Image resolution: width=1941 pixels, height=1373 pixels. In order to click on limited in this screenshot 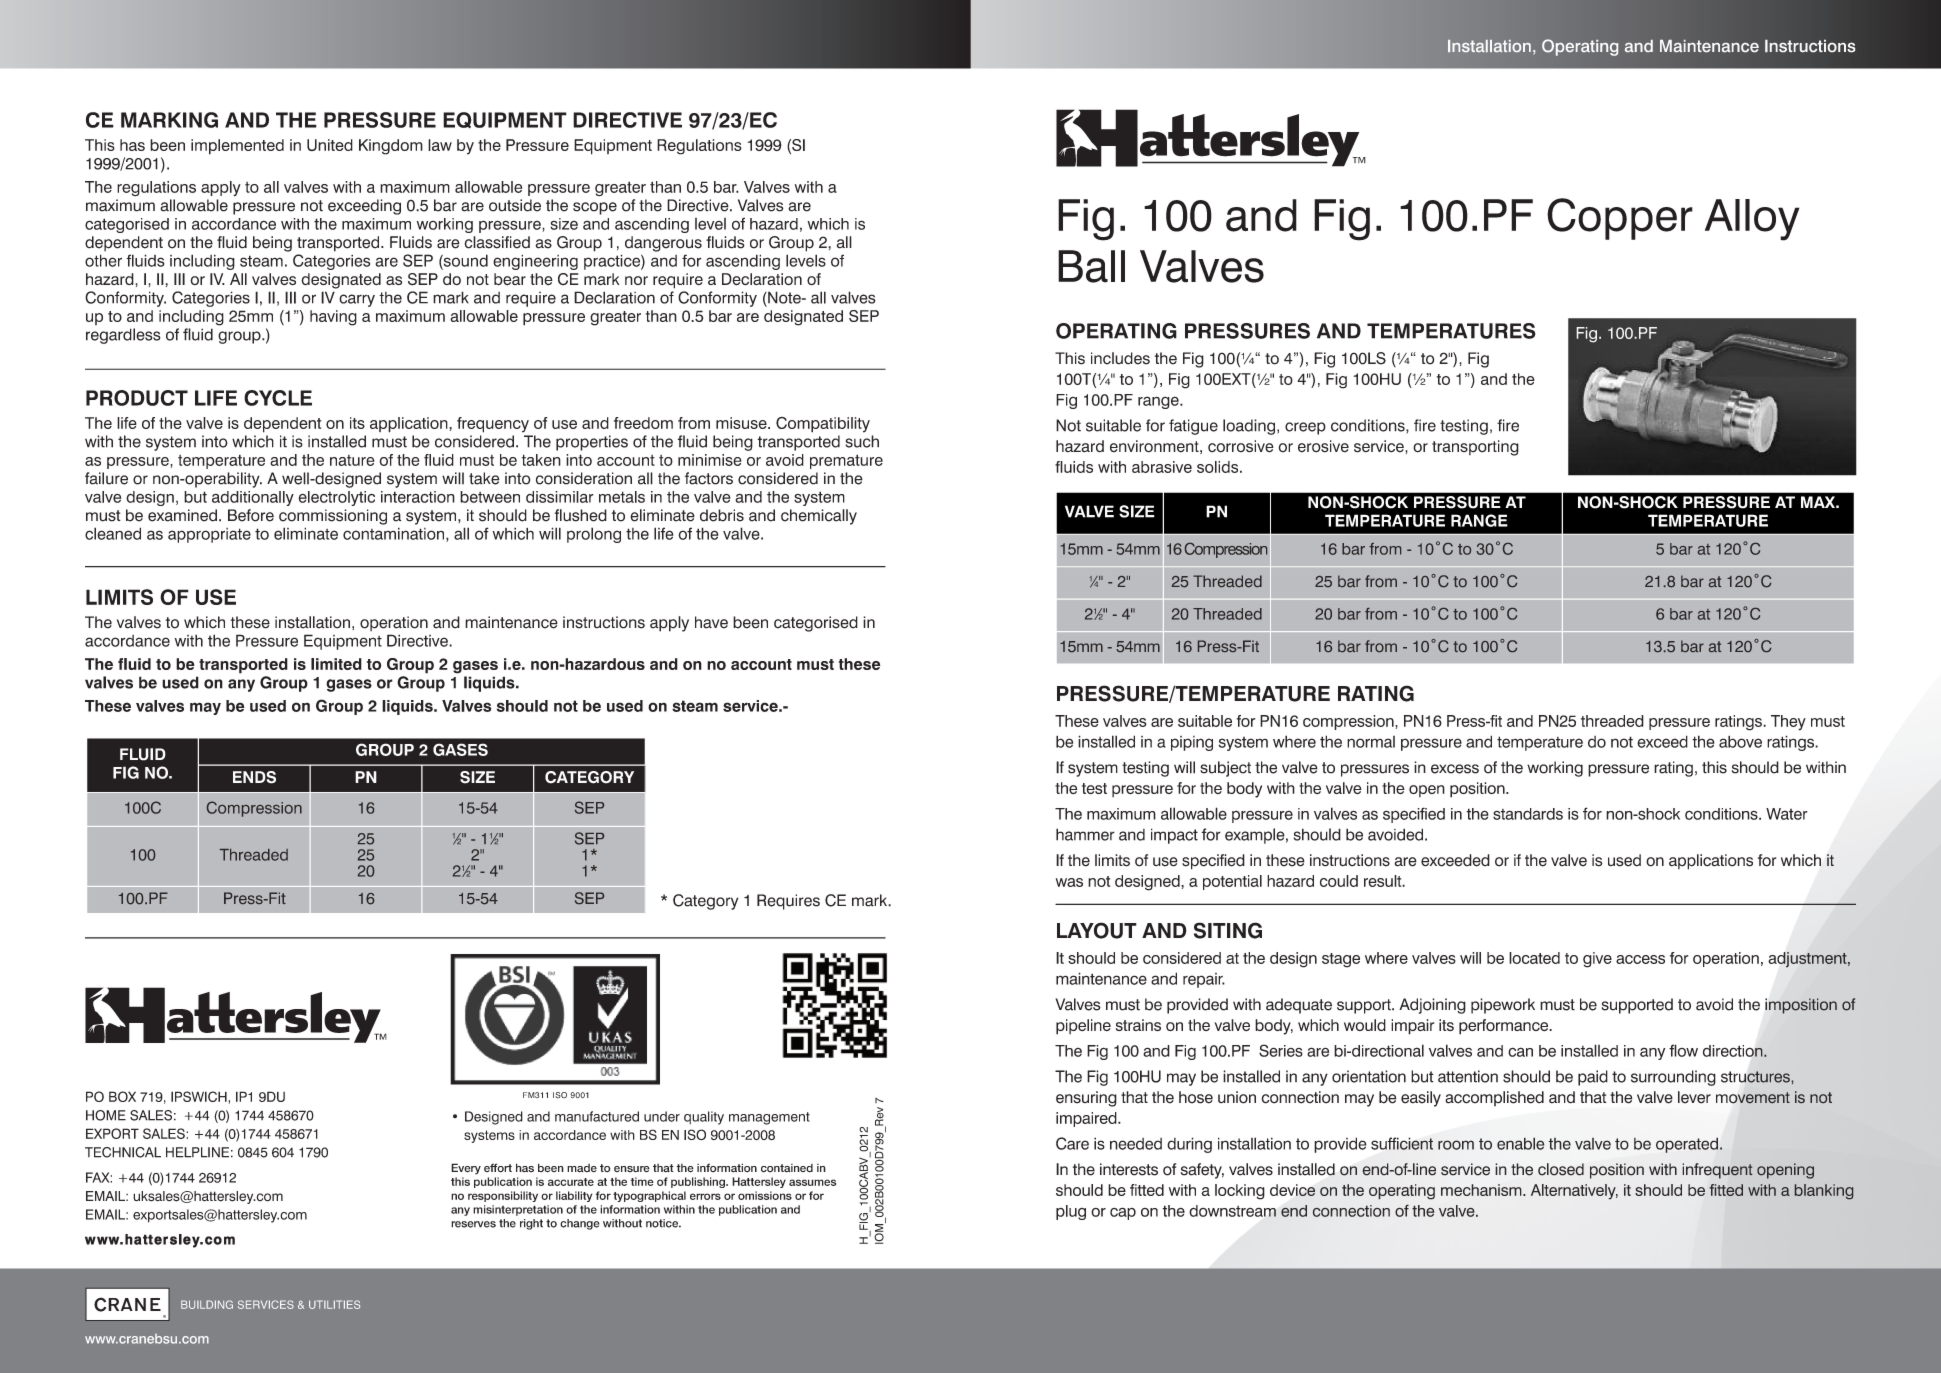, I will do `click(336, 664)`.
